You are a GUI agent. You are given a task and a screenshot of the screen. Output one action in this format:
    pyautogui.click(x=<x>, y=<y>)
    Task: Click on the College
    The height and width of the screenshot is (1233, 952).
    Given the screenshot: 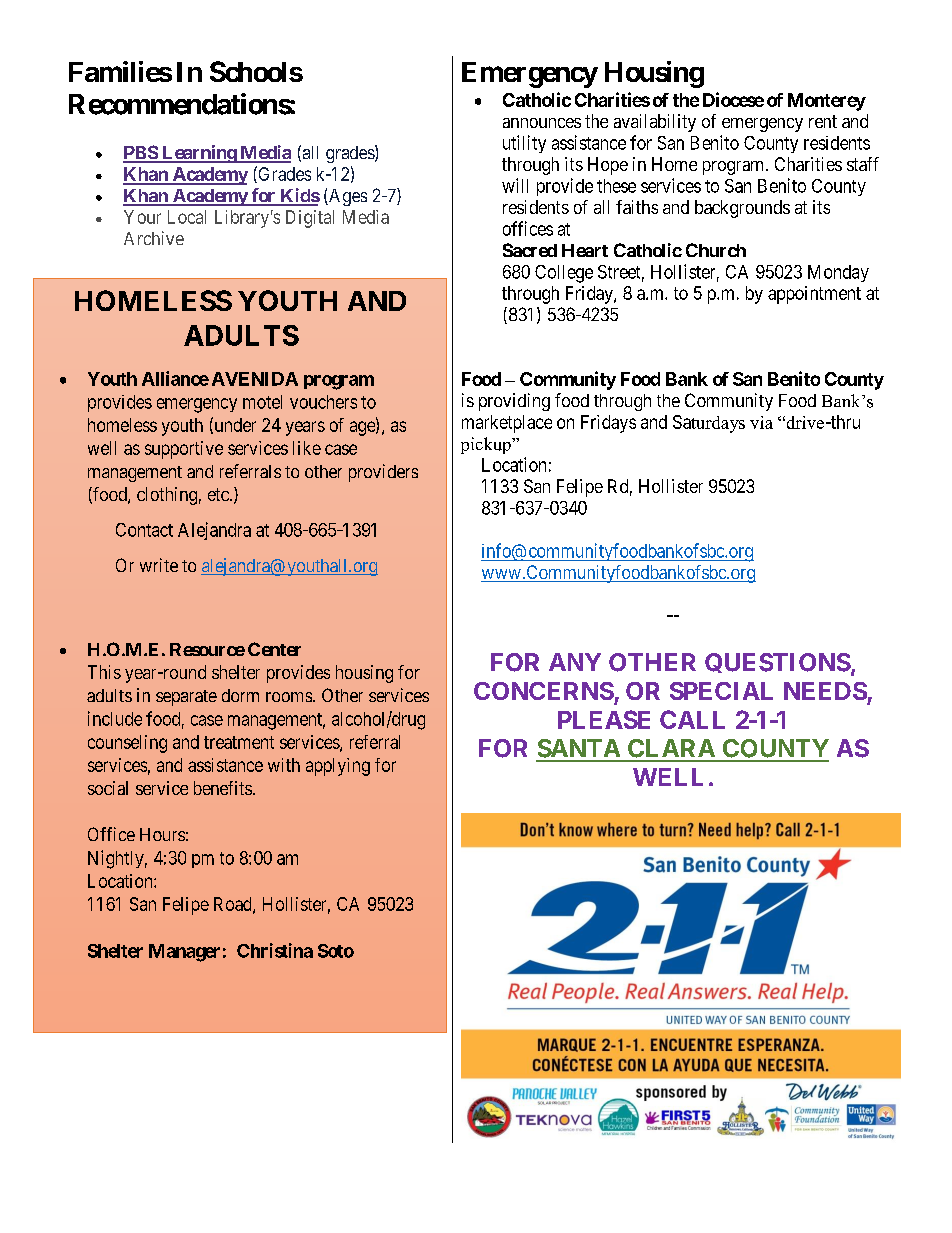 What is the action you would take?
    pyautogui.click(x=564, y=274)
